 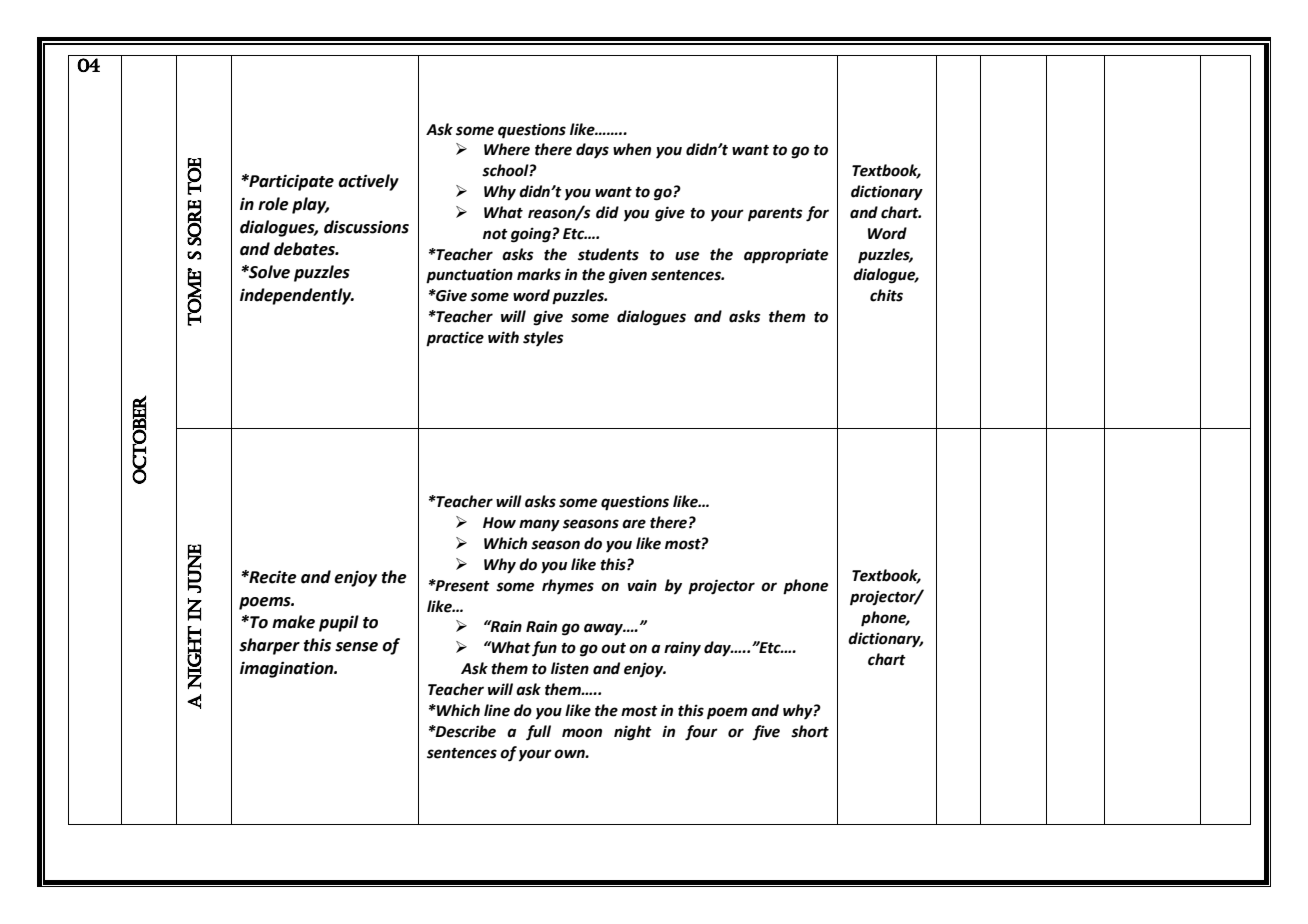 I want to click on How, so click(x=499, y=523).
